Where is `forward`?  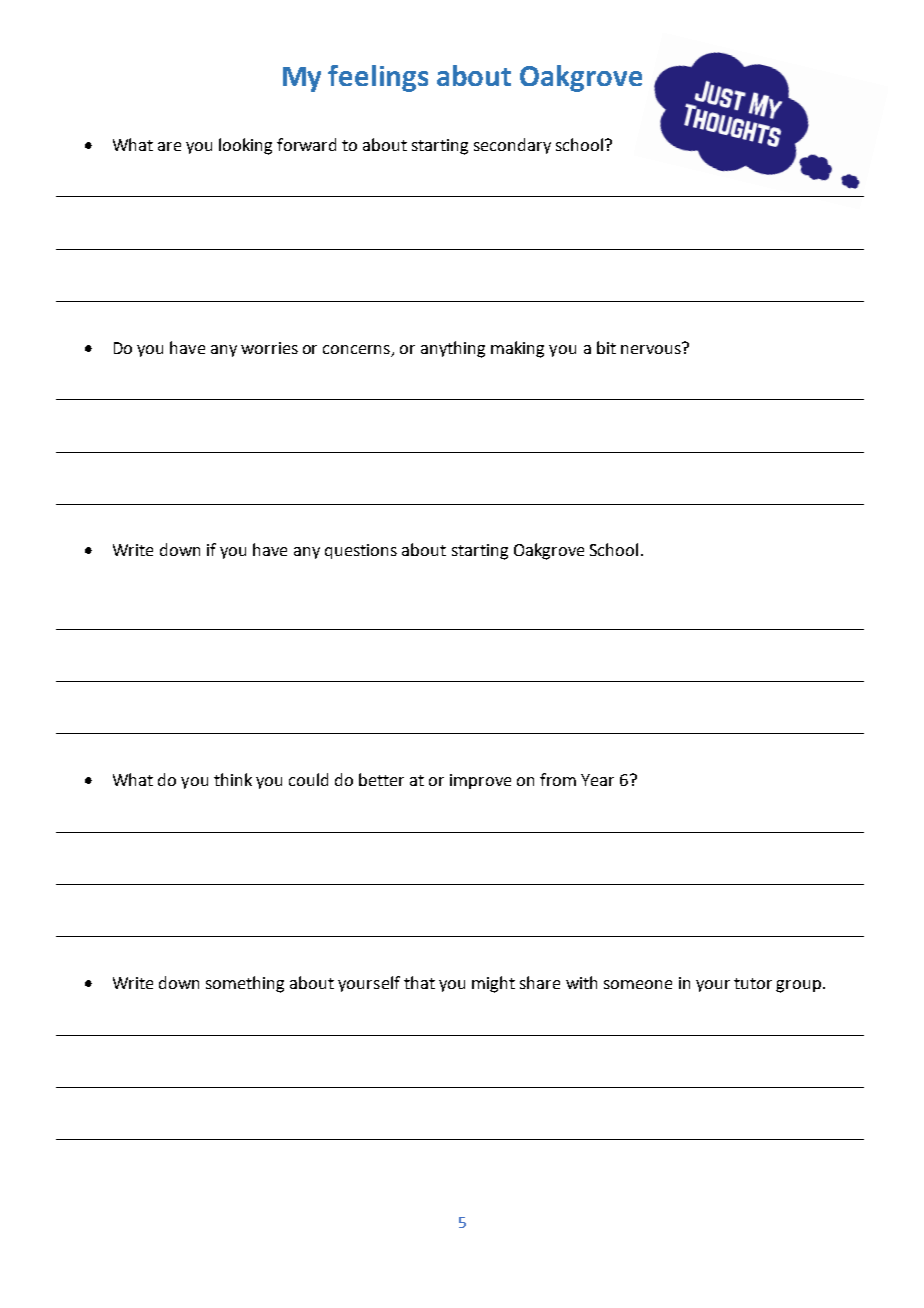
forward is located at coordinates (306, 144).
